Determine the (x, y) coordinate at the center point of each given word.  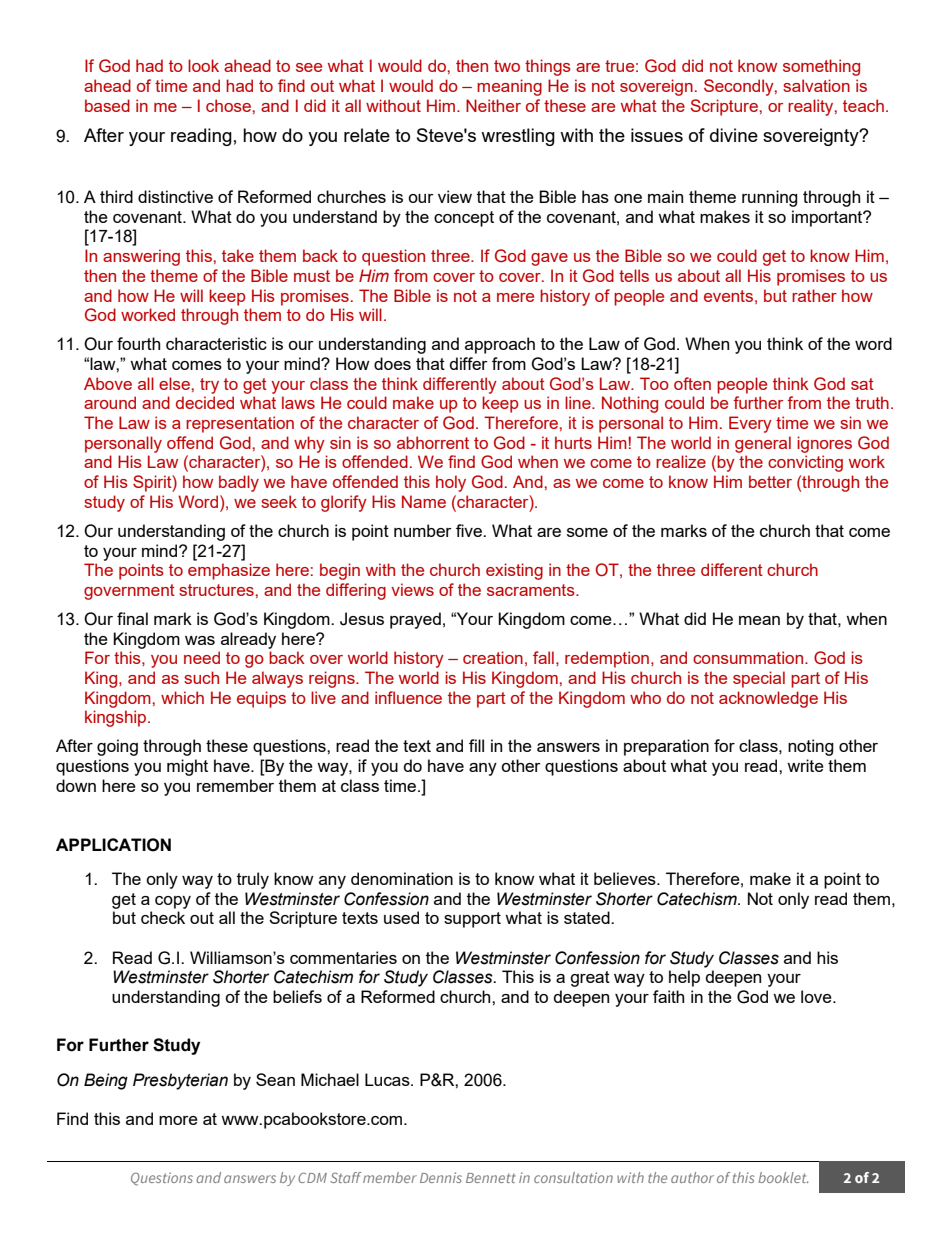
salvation (816, 85)
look (203, 65)
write (805, 765)
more (178, 1120)
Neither (493, 105)
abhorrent (433, 442)
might (187, 767)
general (763, 444)
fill (476, 745)
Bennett (491, 1178)
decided (205, 402)
